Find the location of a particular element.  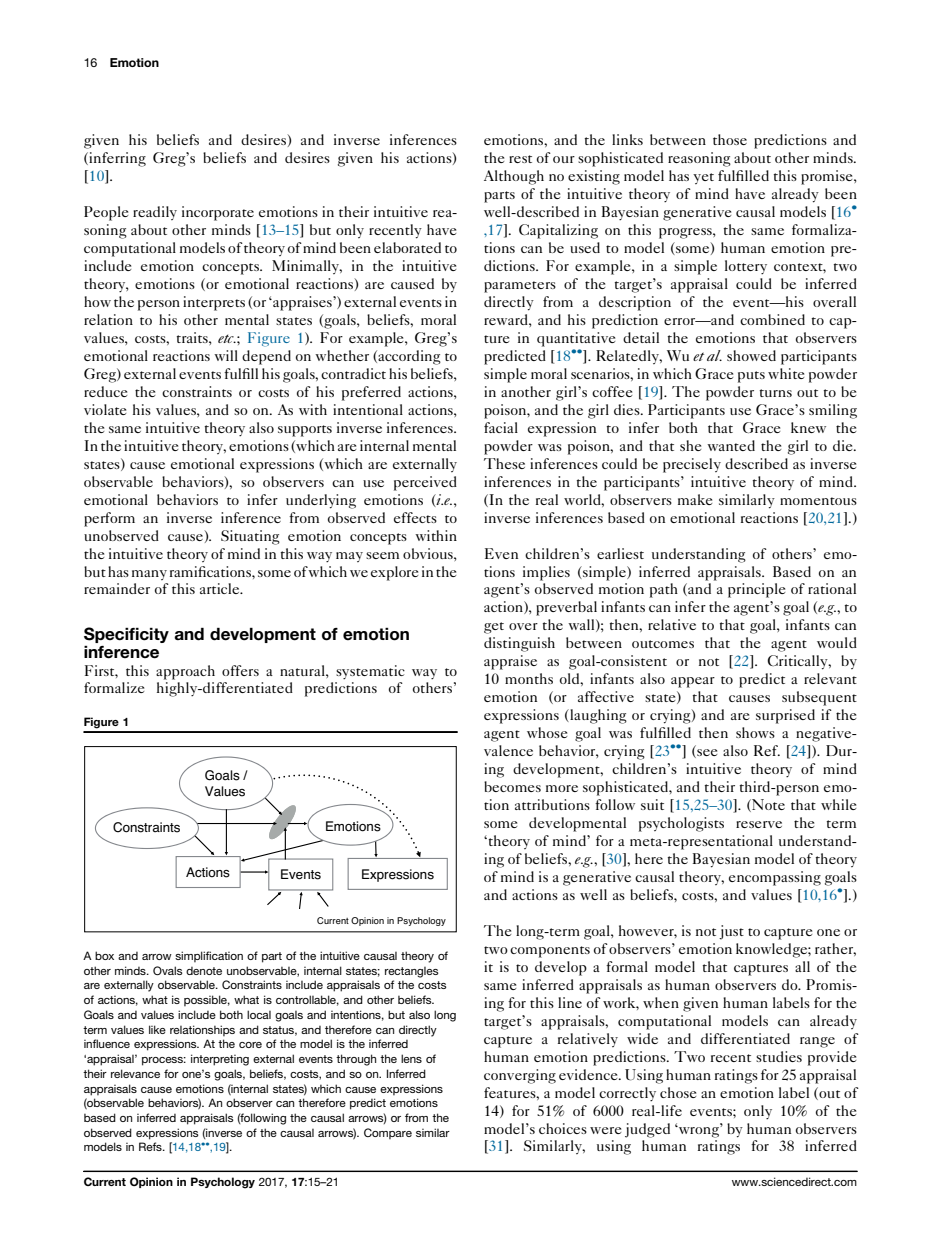

Although is located at coordinates (514, 177).
